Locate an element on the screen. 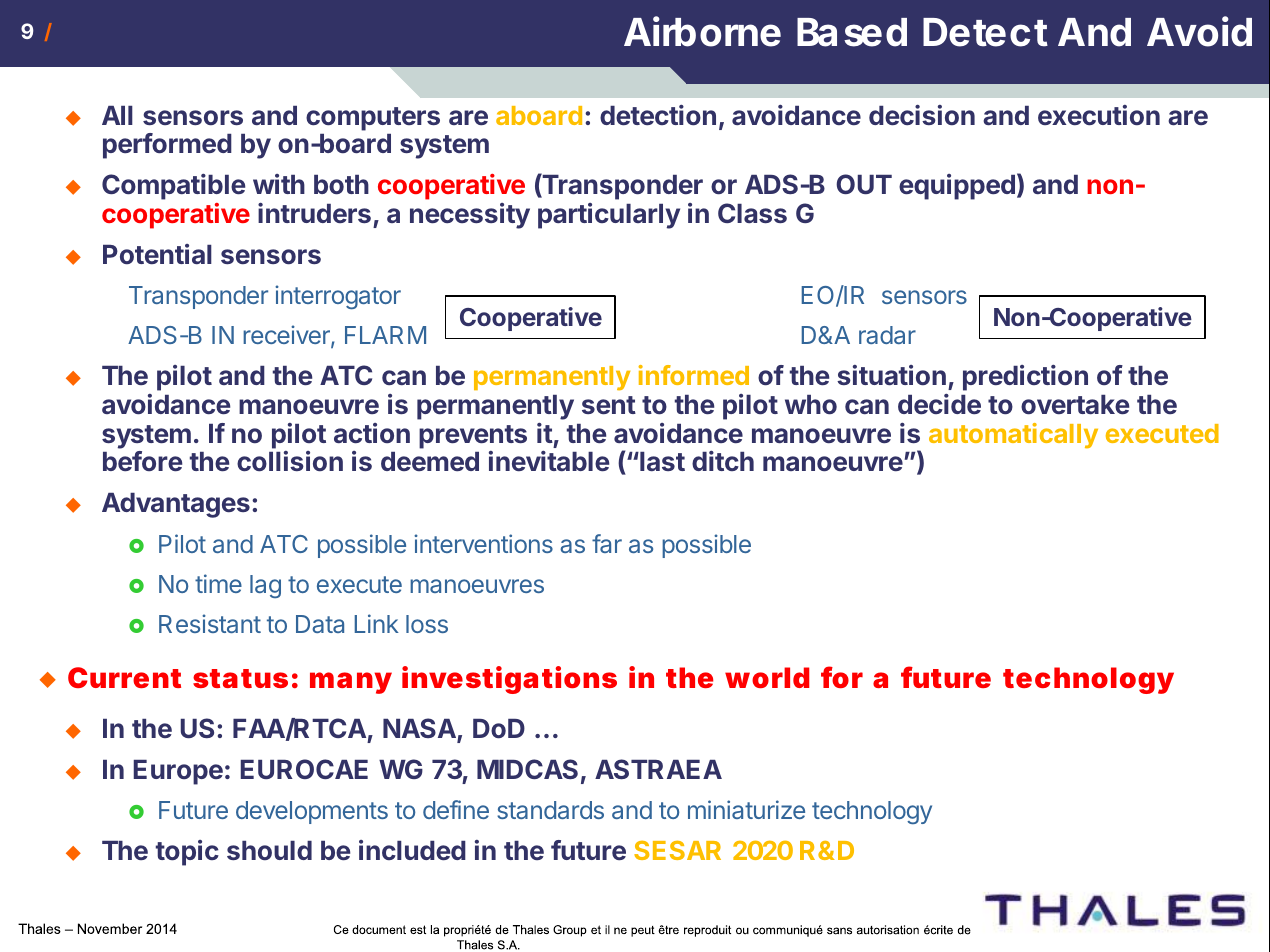 This screenshot has height=952, width=1270. Resistant is located at coordinates (210, 623).
